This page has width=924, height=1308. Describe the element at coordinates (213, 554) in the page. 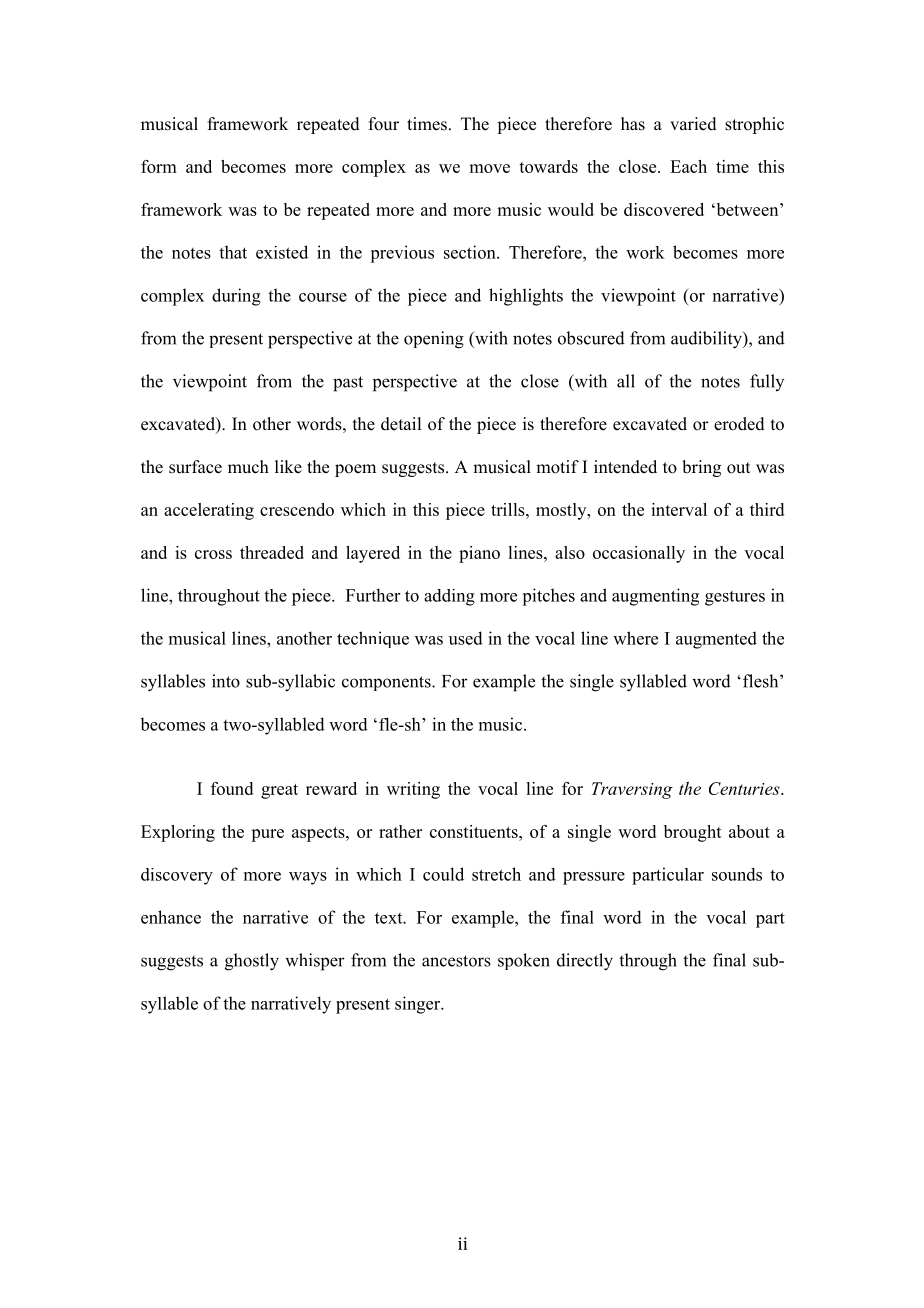

I see `cross` at that location.
